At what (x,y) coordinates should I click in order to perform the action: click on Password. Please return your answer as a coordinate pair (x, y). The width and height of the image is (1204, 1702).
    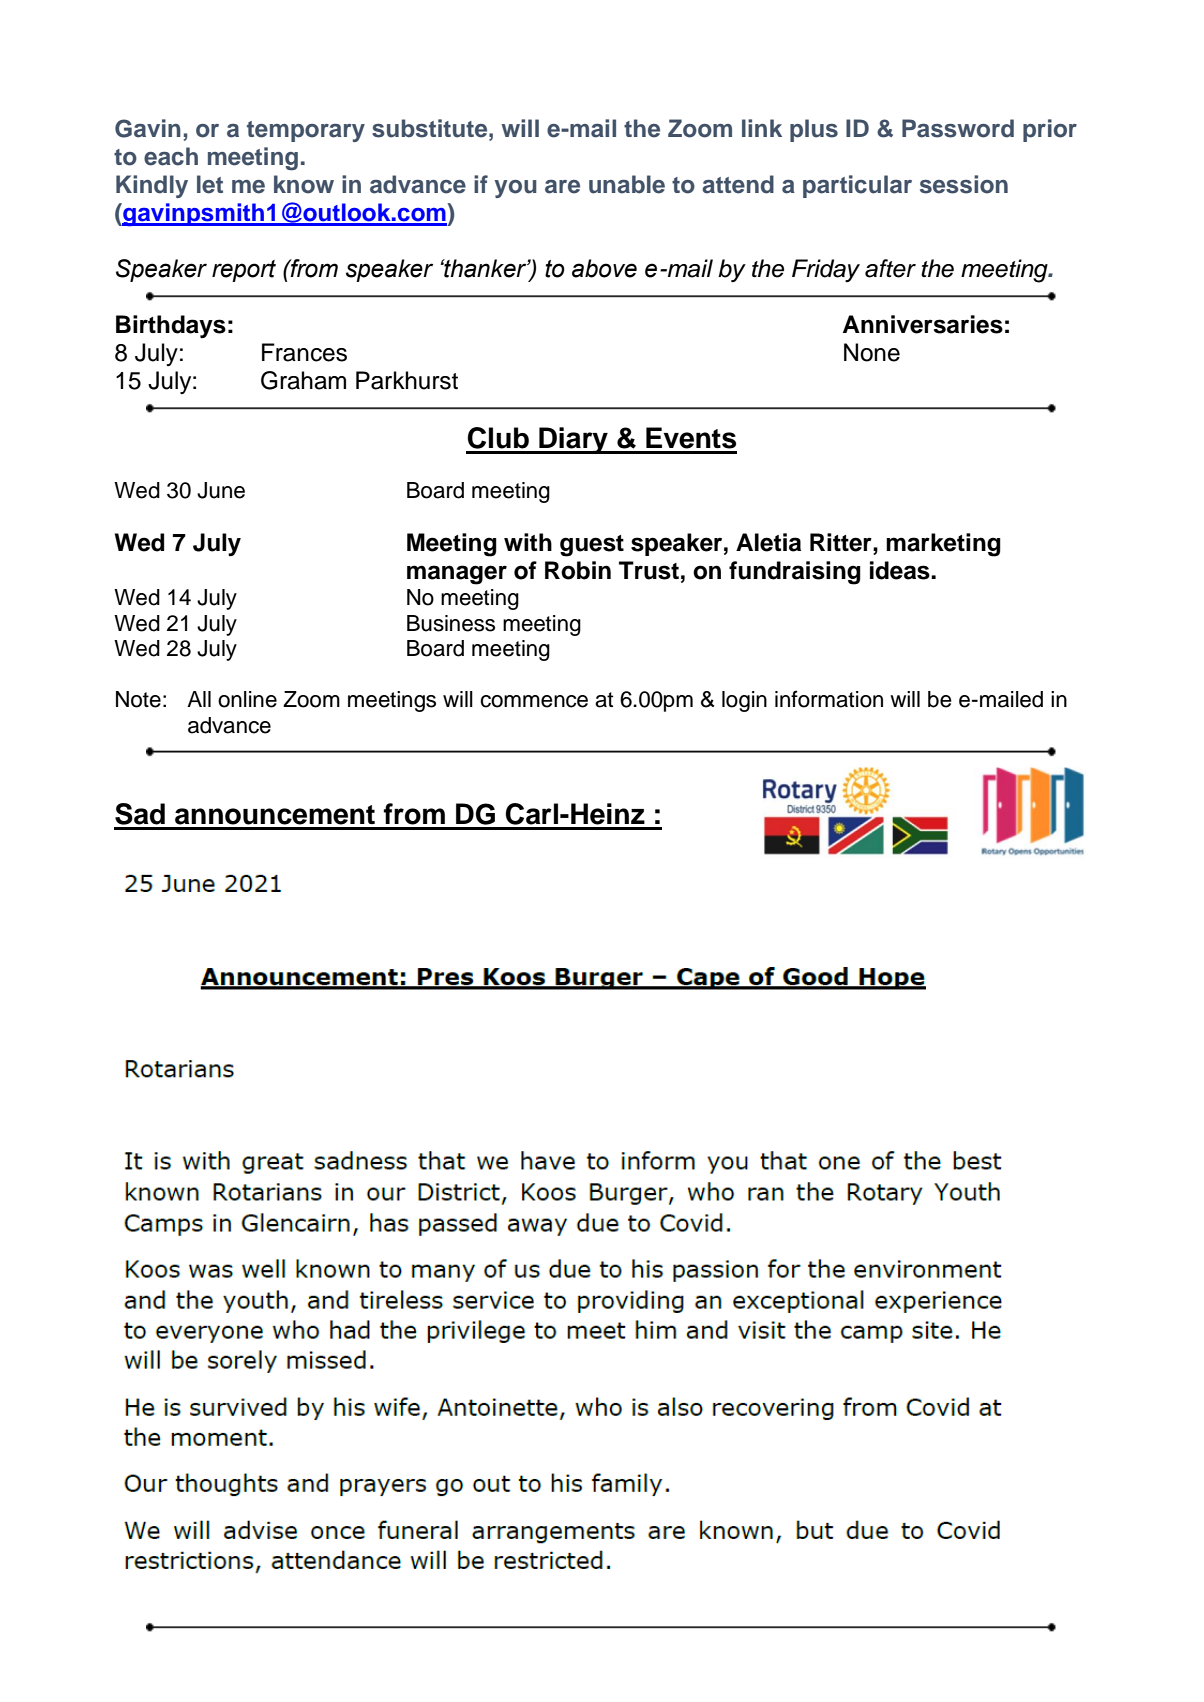
    Looking at the image, I should click on (958, 128).
